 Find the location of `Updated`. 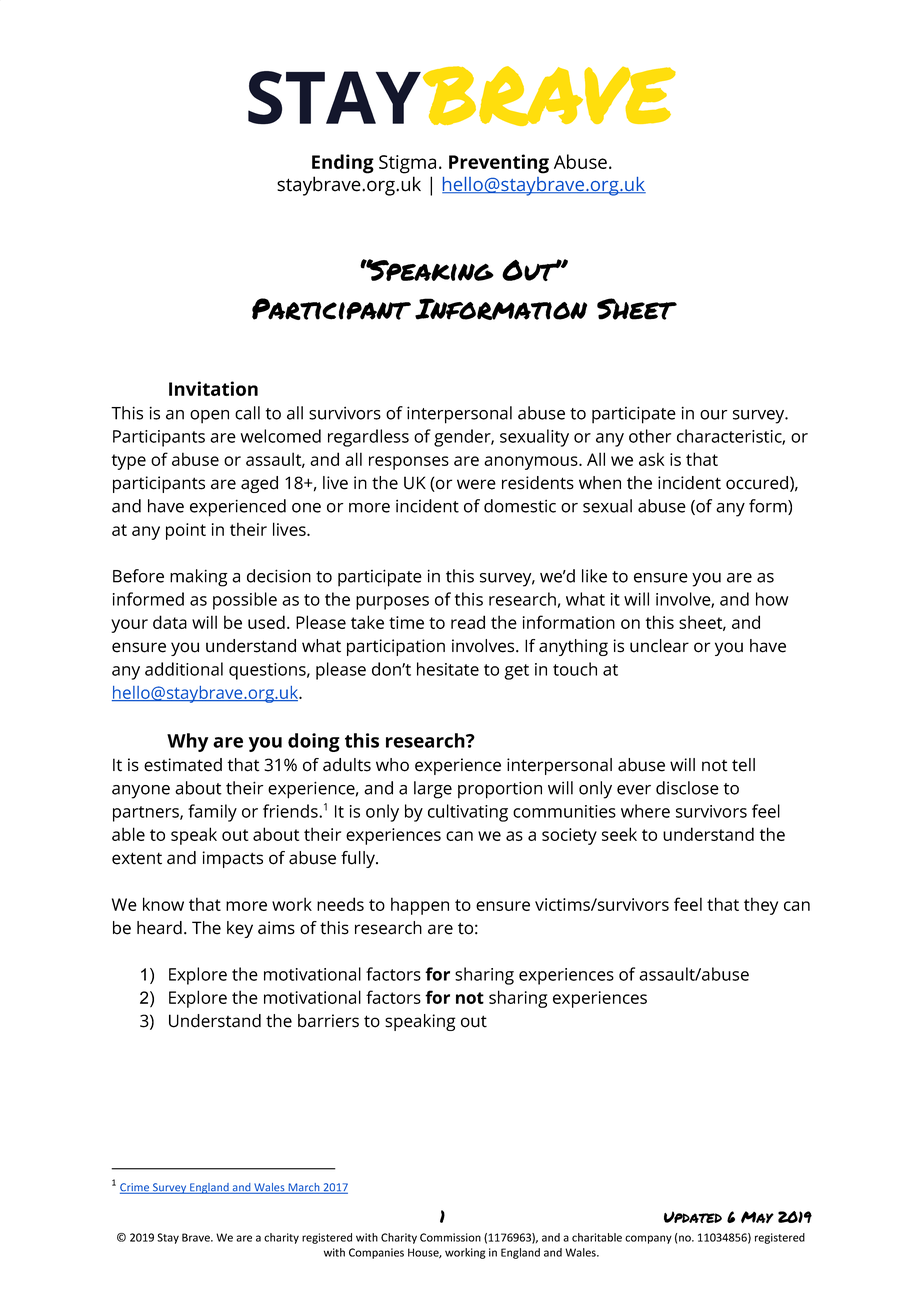

Updated is located at coordinates (693, 1217).
